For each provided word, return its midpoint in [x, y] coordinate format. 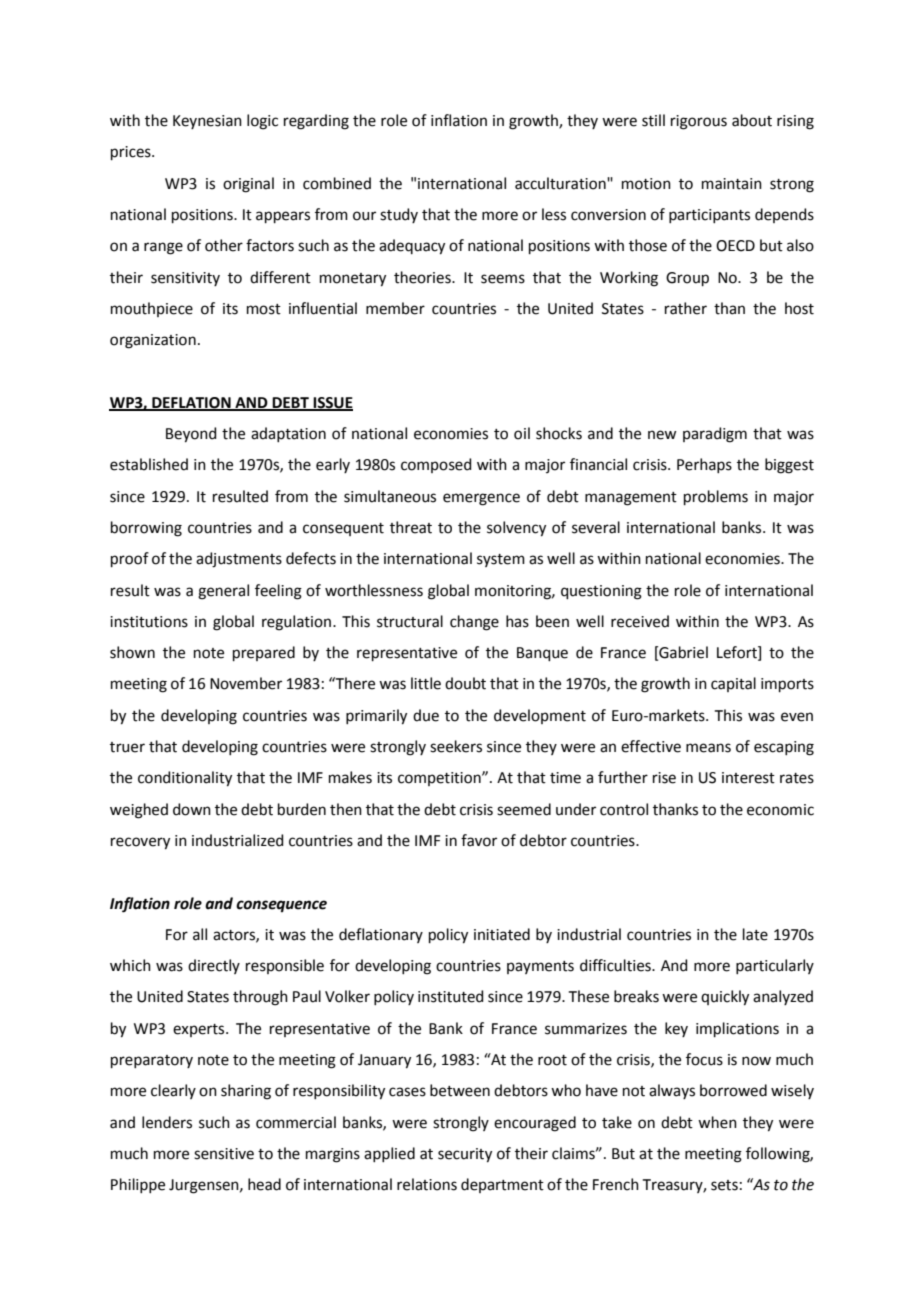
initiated [502, 934]
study [399, 215]
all [200, 934]
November [246, 683]
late [755, 934]
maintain [732, 184]
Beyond [191, 435]
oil [522, 433]
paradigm [715, 435]
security [465, 1155]
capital [733, 684]
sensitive [224, 1154]
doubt [465, 683]
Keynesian [207, 122]
